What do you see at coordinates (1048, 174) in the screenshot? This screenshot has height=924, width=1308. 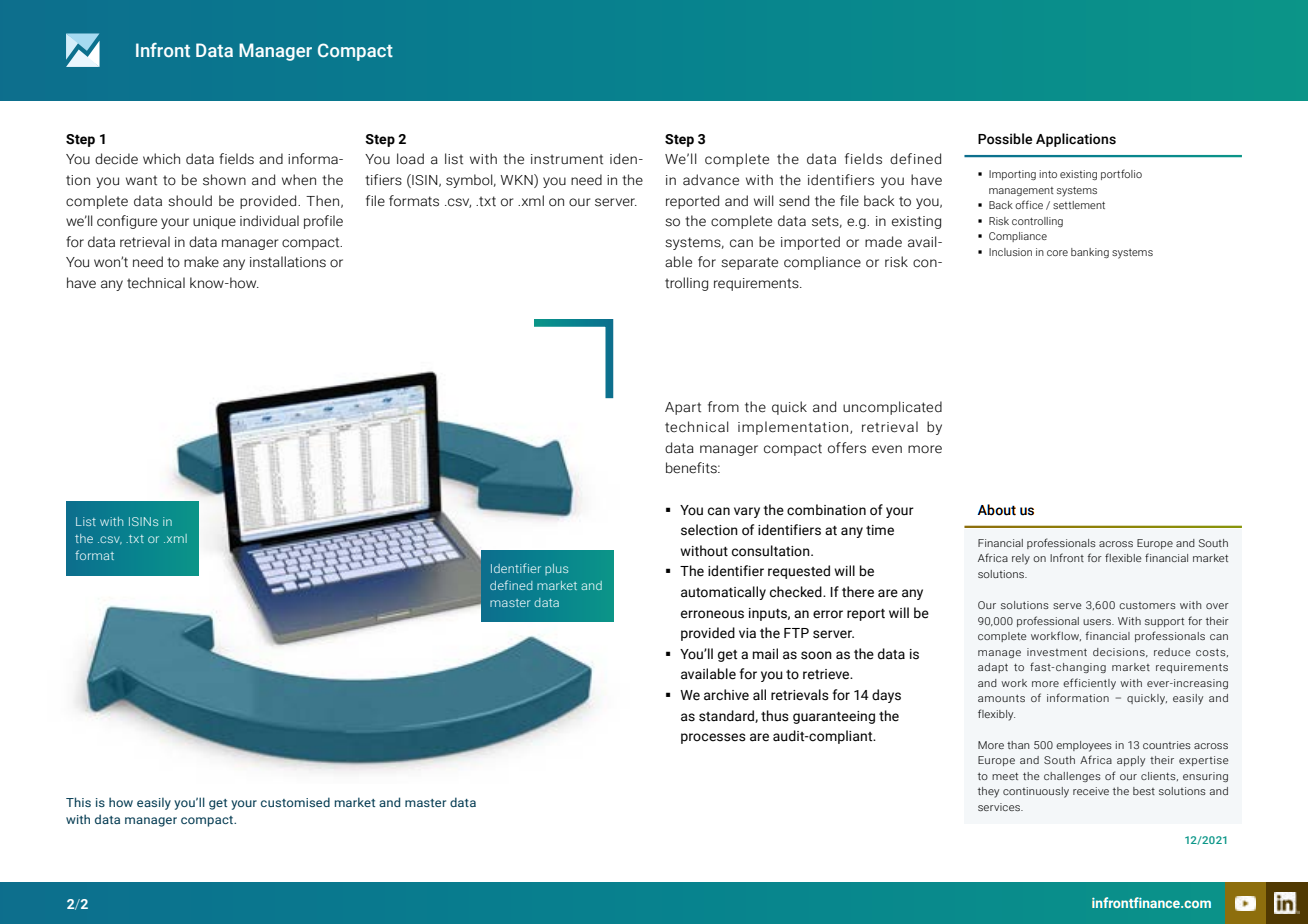 I see `into` at bounding box center [1048, 174].
